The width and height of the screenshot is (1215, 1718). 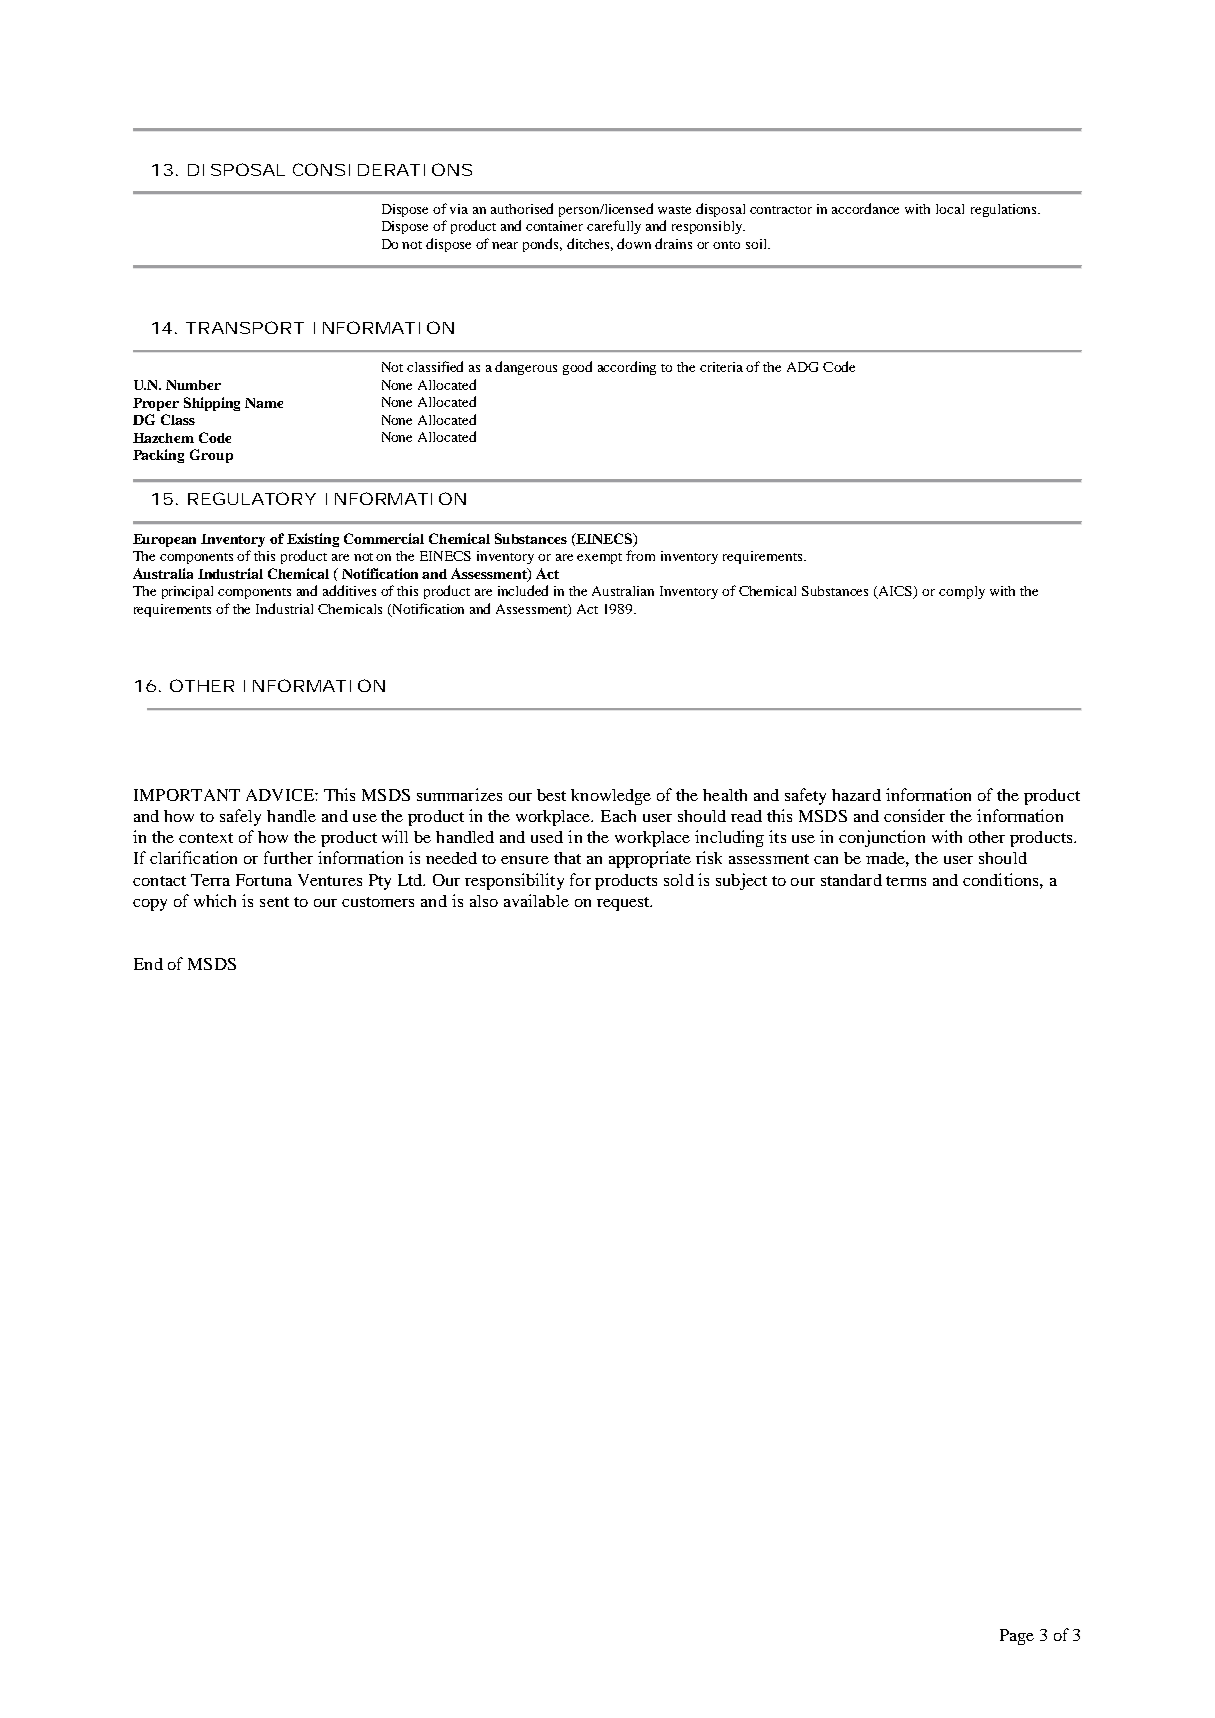 I want to click on available, so click(x=536, y=900).
